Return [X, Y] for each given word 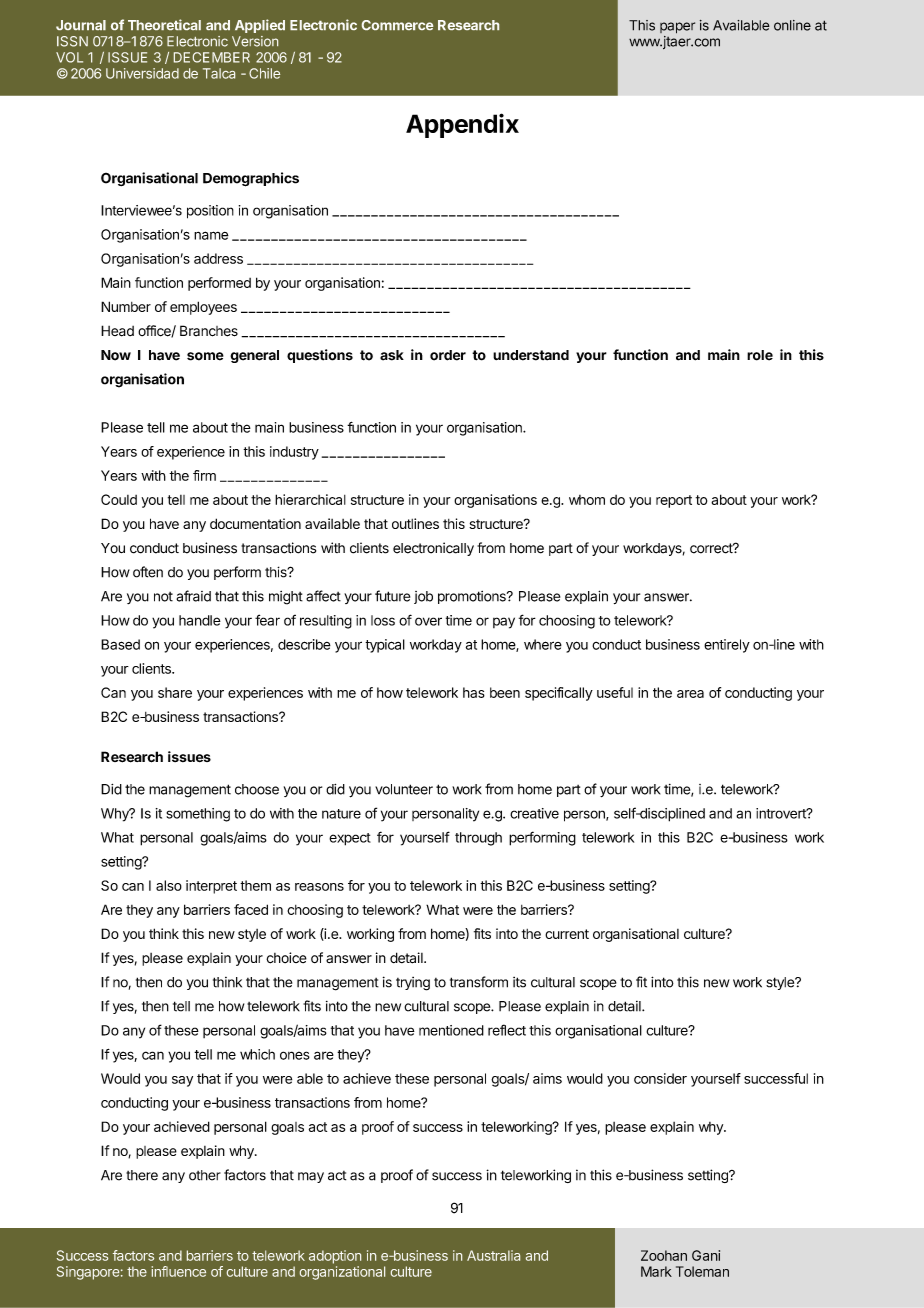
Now [116, 355]
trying [413, 984]
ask [392, 355]
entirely [727, 646]
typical [385, 646]
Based [120, 644]
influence [178, 1271]
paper [677, 28]
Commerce [397, 25]
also [169, 885]
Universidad [142, 73]
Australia [493, 1255]
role [760, 355]
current [567, 934]
